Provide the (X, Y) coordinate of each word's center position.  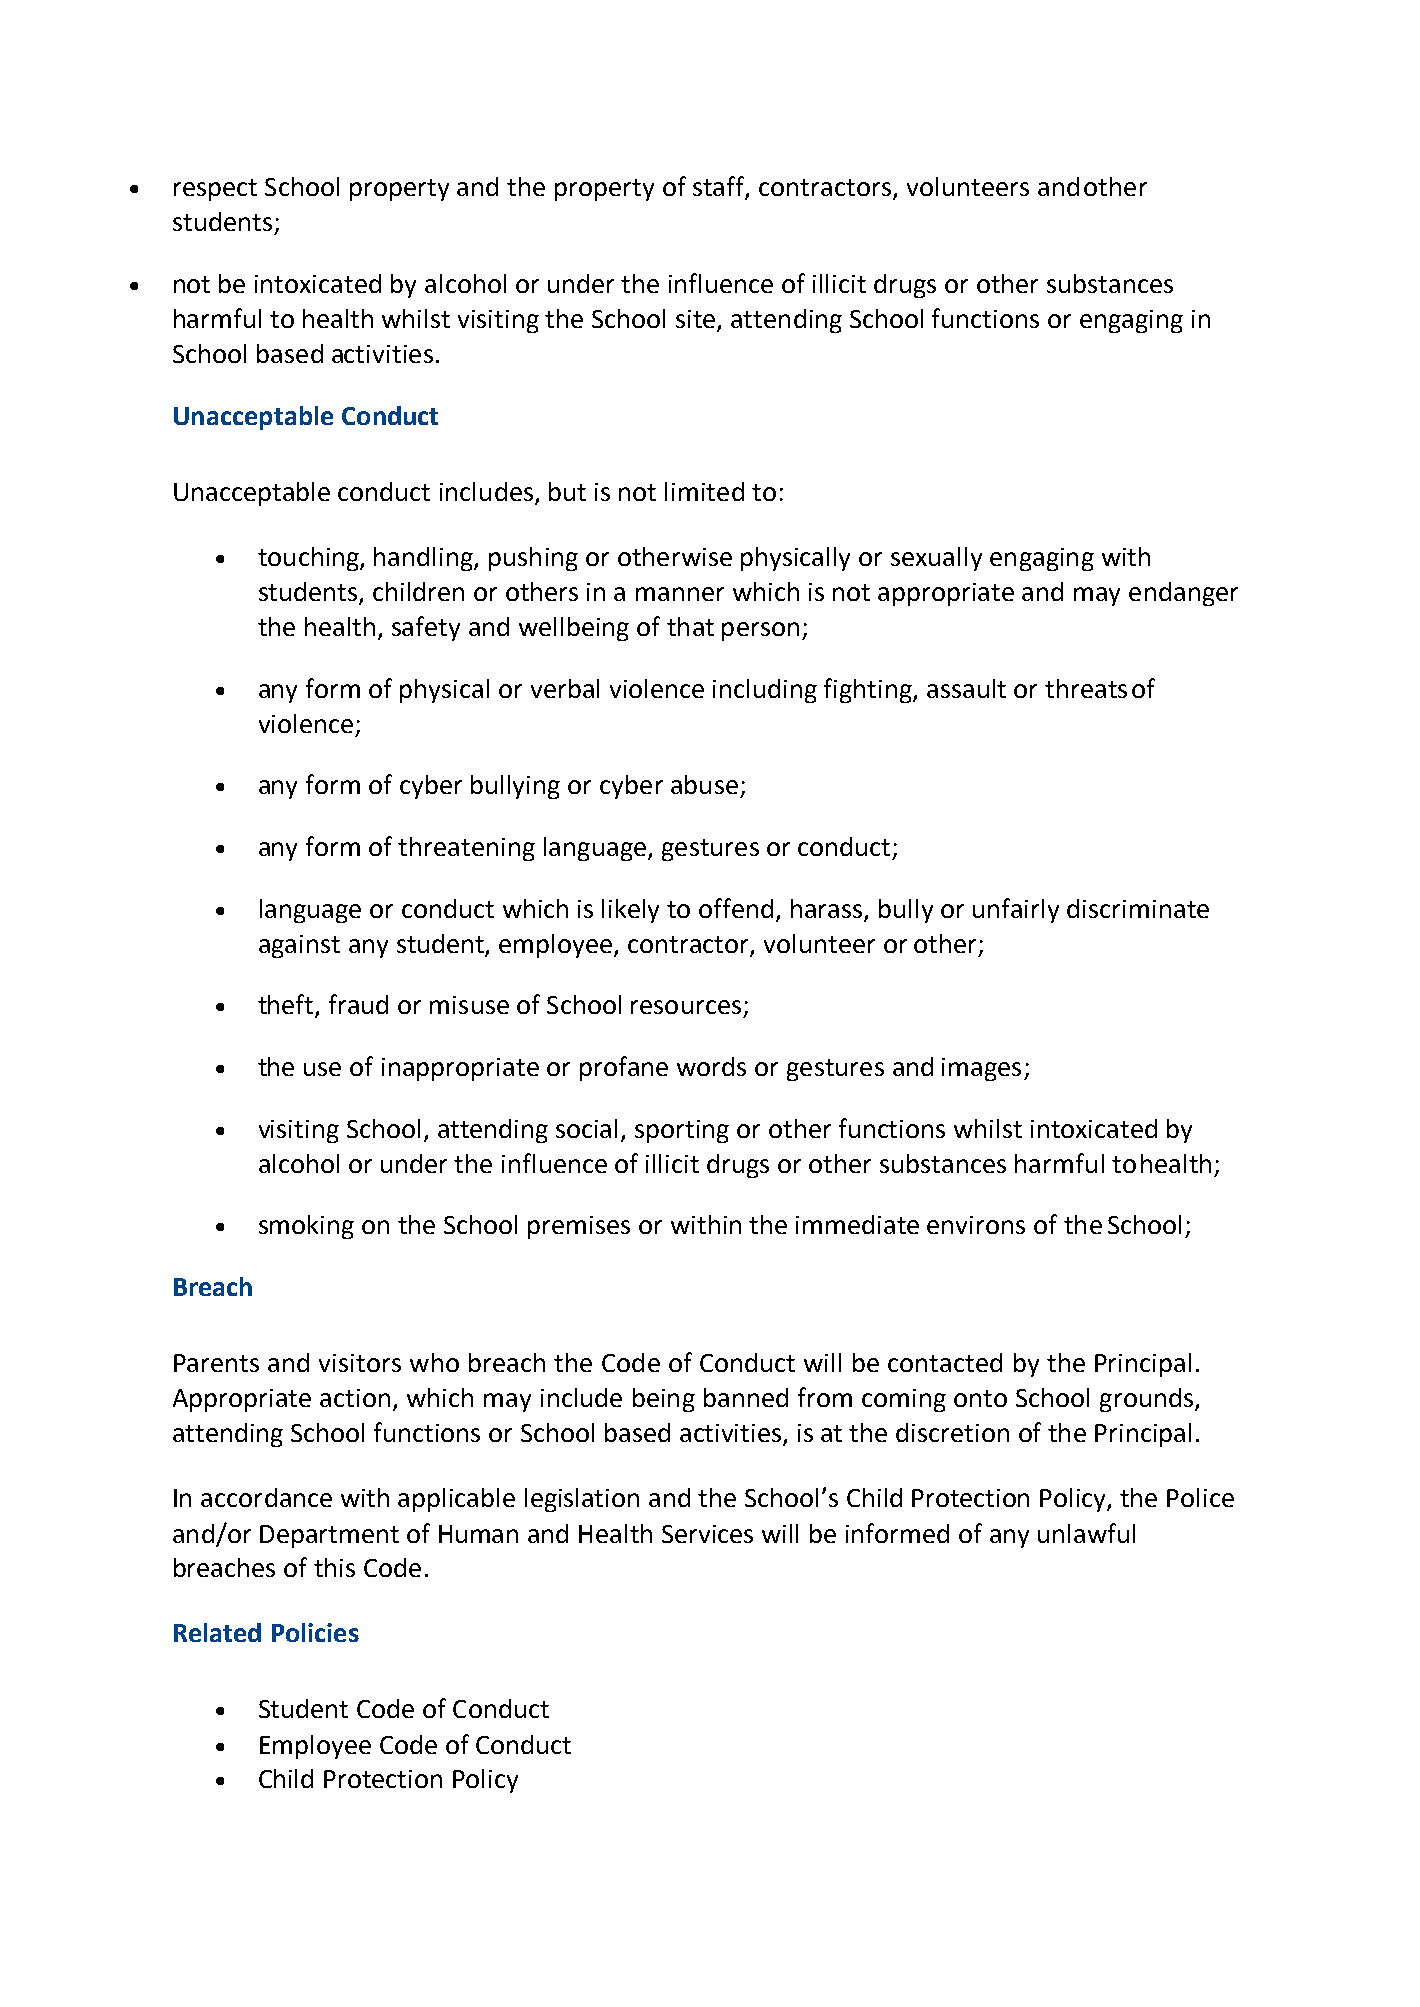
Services (707, 1534)
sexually (936, 559)
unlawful (1086, 1533)
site (697, 320)
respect (215, 190)
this (334, 1567)
